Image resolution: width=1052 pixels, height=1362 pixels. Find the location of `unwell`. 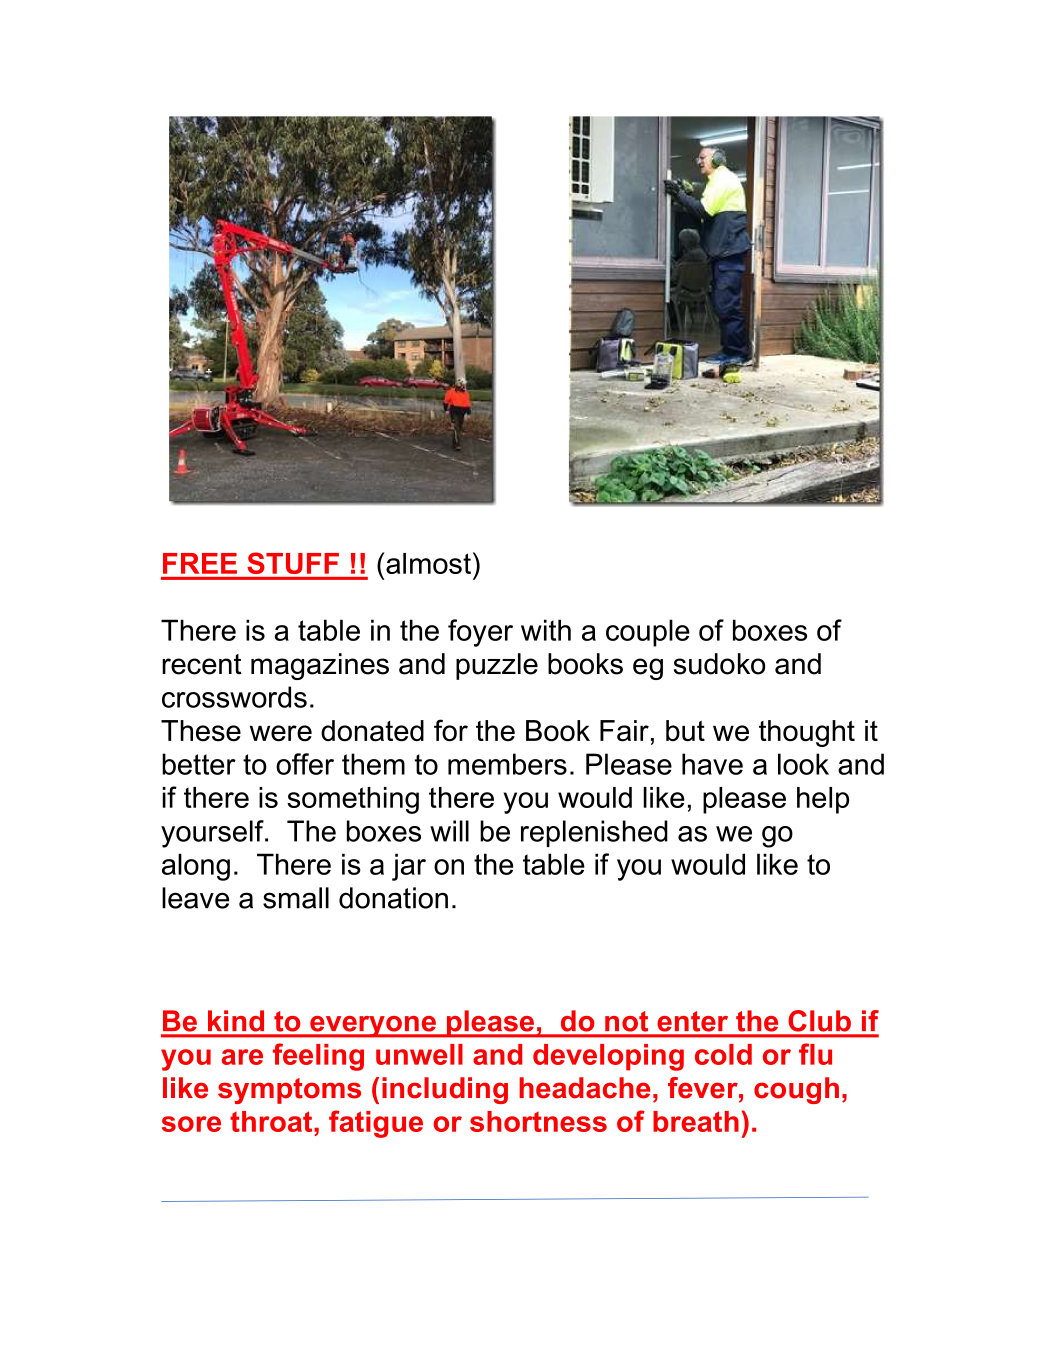

unwell is located at coordinates (419, 1054).
